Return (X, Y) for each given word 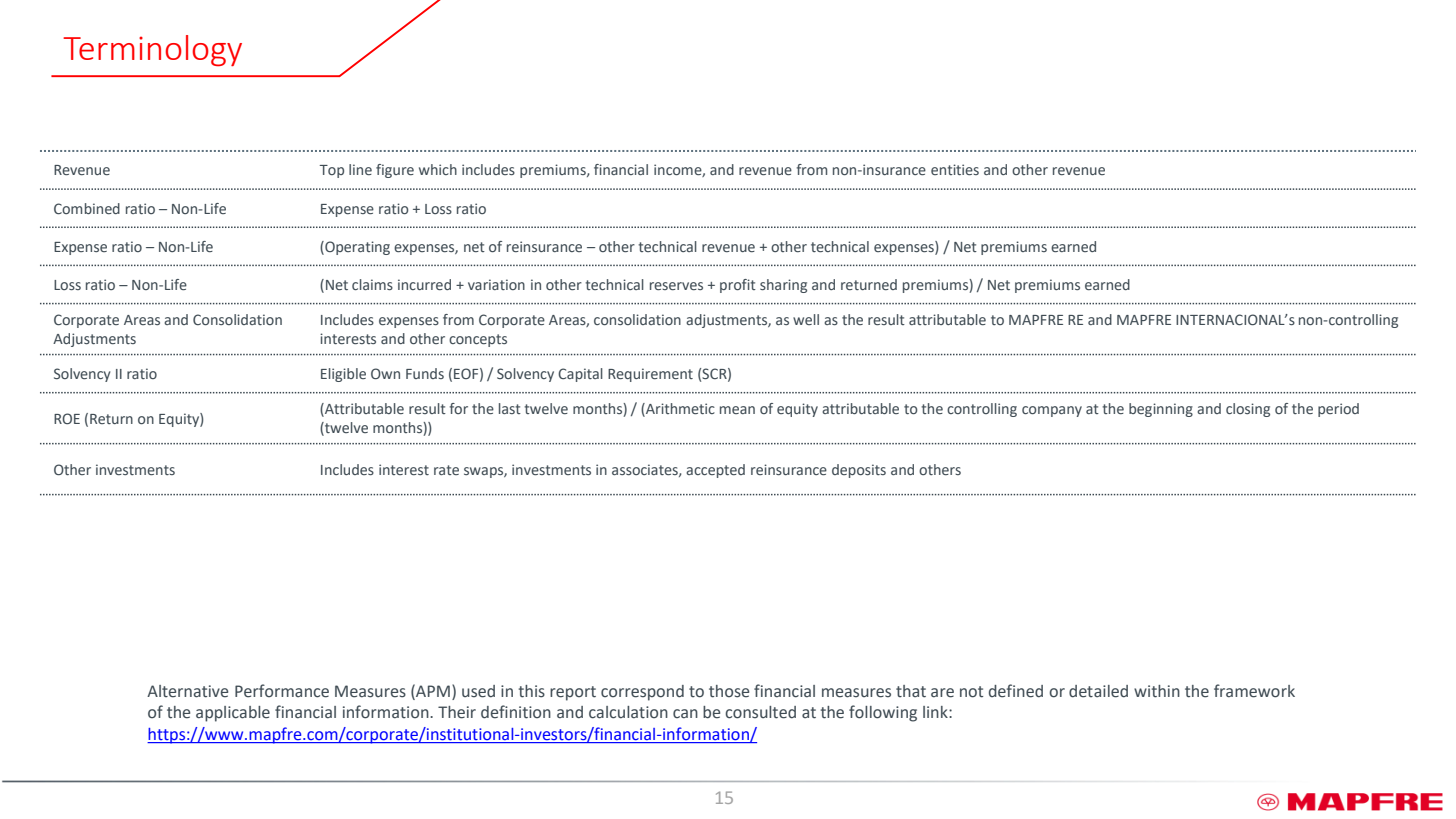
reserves (676, 286)
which (438, 169)
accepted (715, 471)
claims (372, 284)
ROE (67, 418)
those (729, 691)
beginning (1161, 410)
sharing (783, 286)
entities (955, 169)
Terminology (152, 51)
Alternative (187, 691)
